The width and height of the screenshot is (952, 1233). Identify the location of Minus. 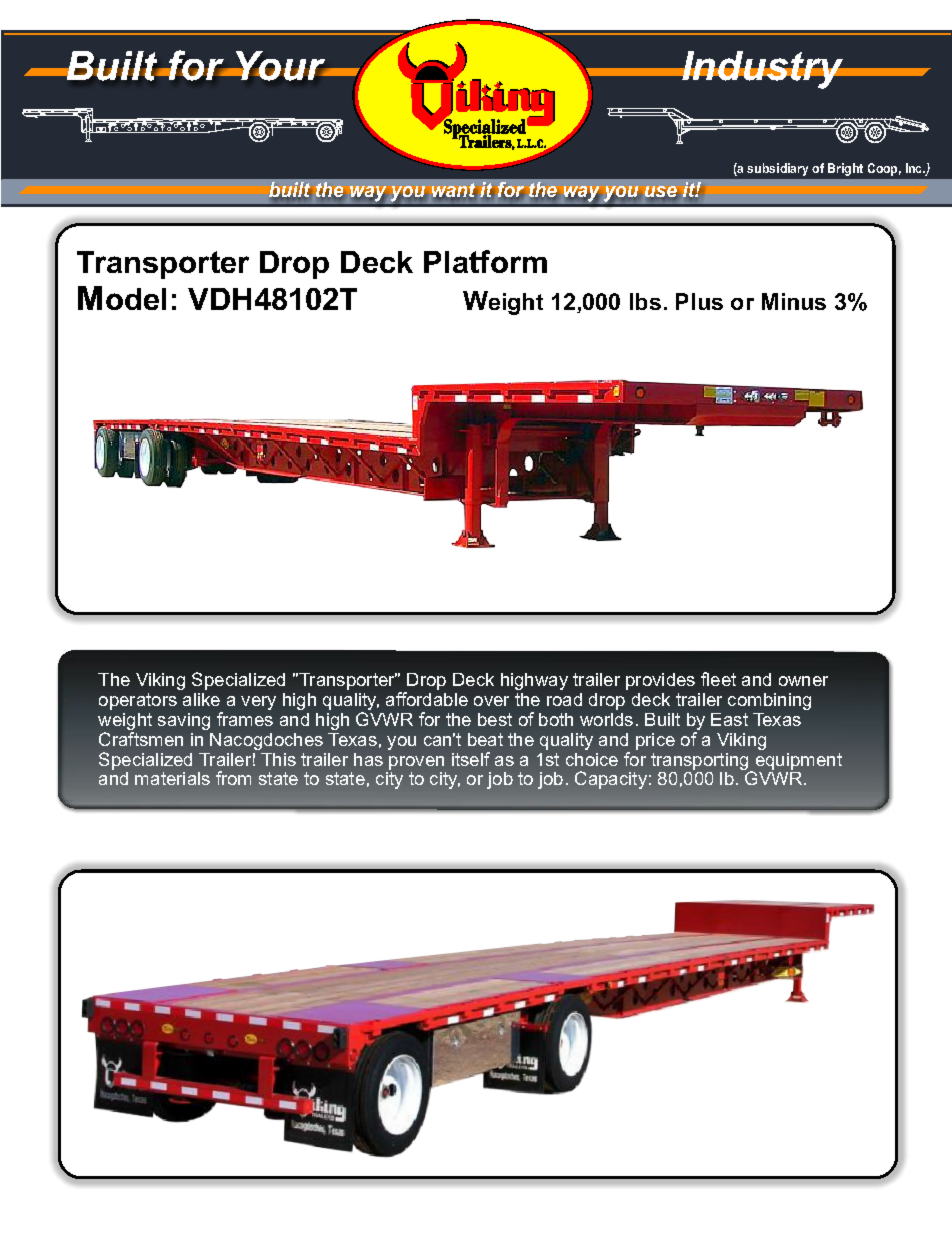
(794, 301).
